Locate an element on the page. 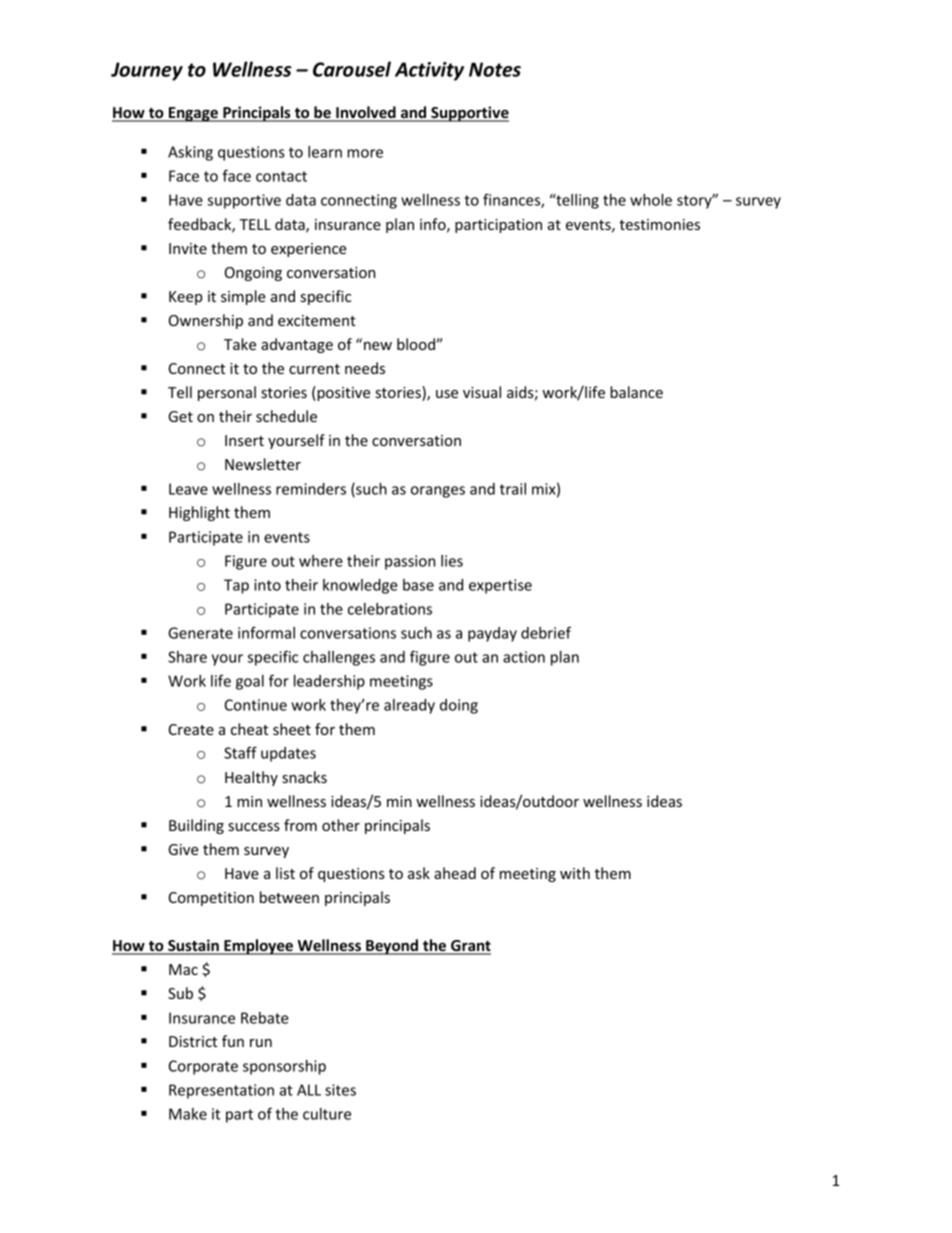  passion is located at coordinates (410, 562).
